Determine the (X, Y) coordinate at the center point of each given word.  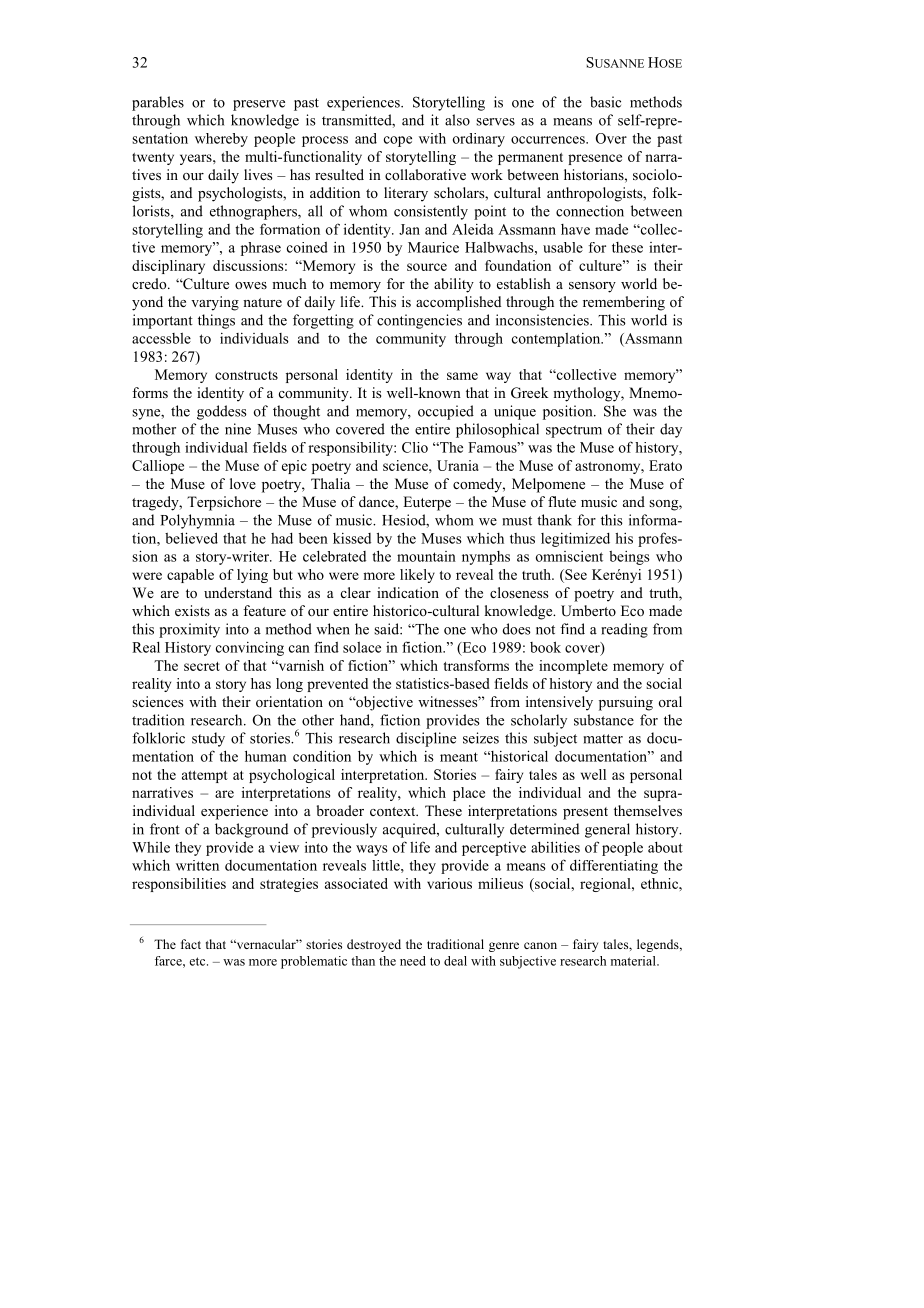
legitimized (575, 539)
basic (605, 102)
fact (191, 944)
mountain (426, 556)
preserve (259, 105)
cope (398, 141)
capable (190, 576)
